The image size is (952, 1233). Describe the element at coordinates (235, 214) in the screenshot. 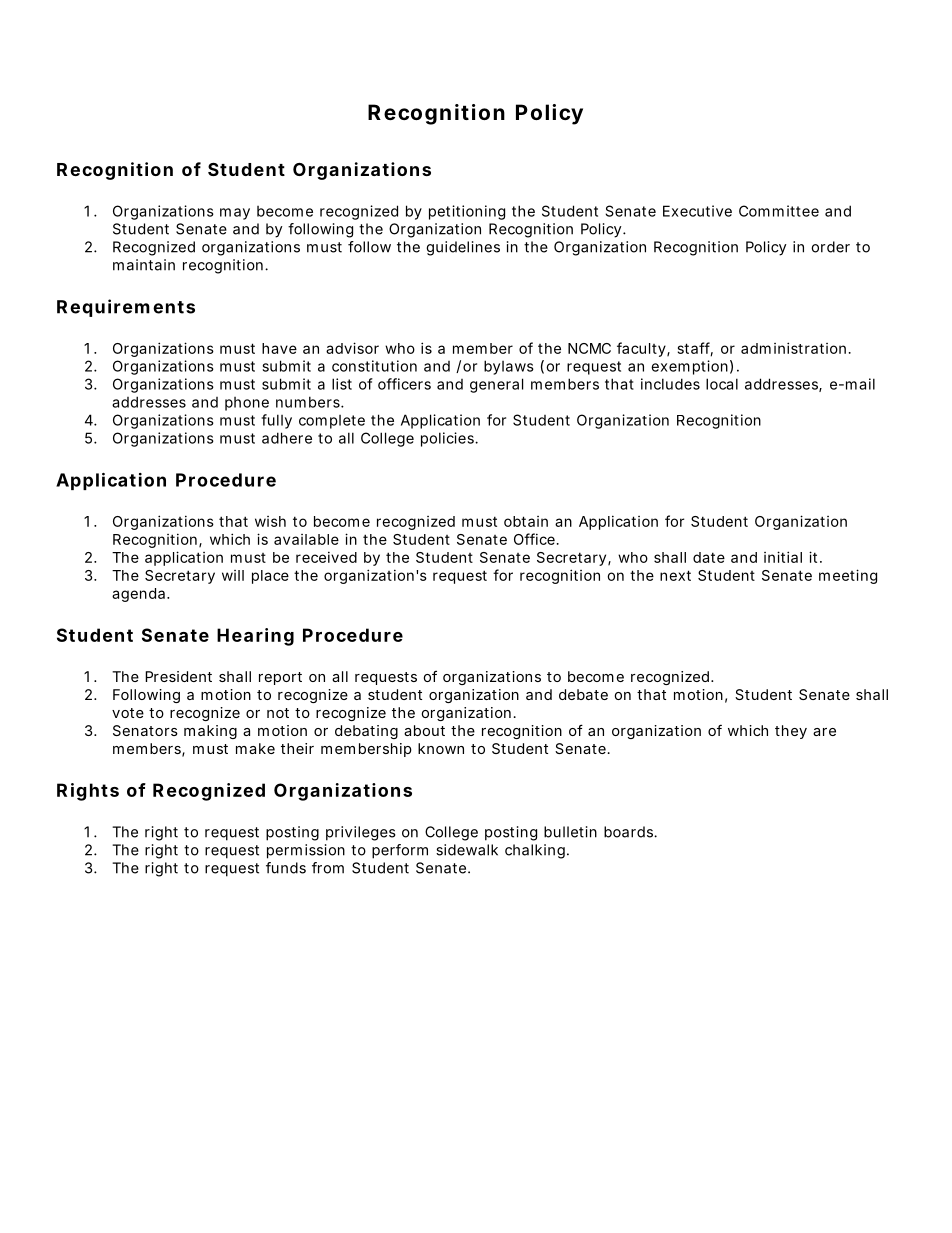

I see `may` at that location.
